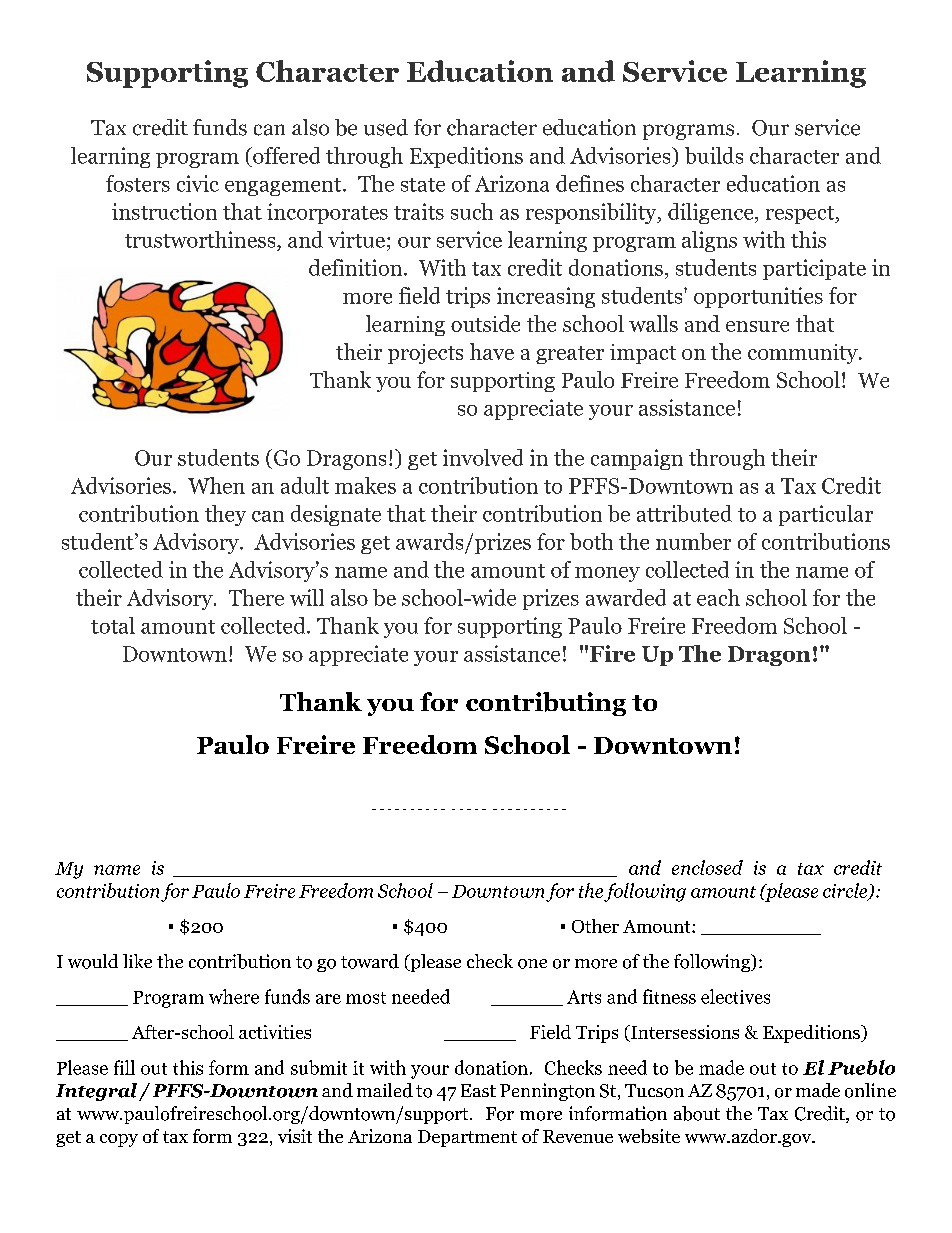  Describe the element at coordinates (198, 183) in the screenshot. I see `civic` at that location.
